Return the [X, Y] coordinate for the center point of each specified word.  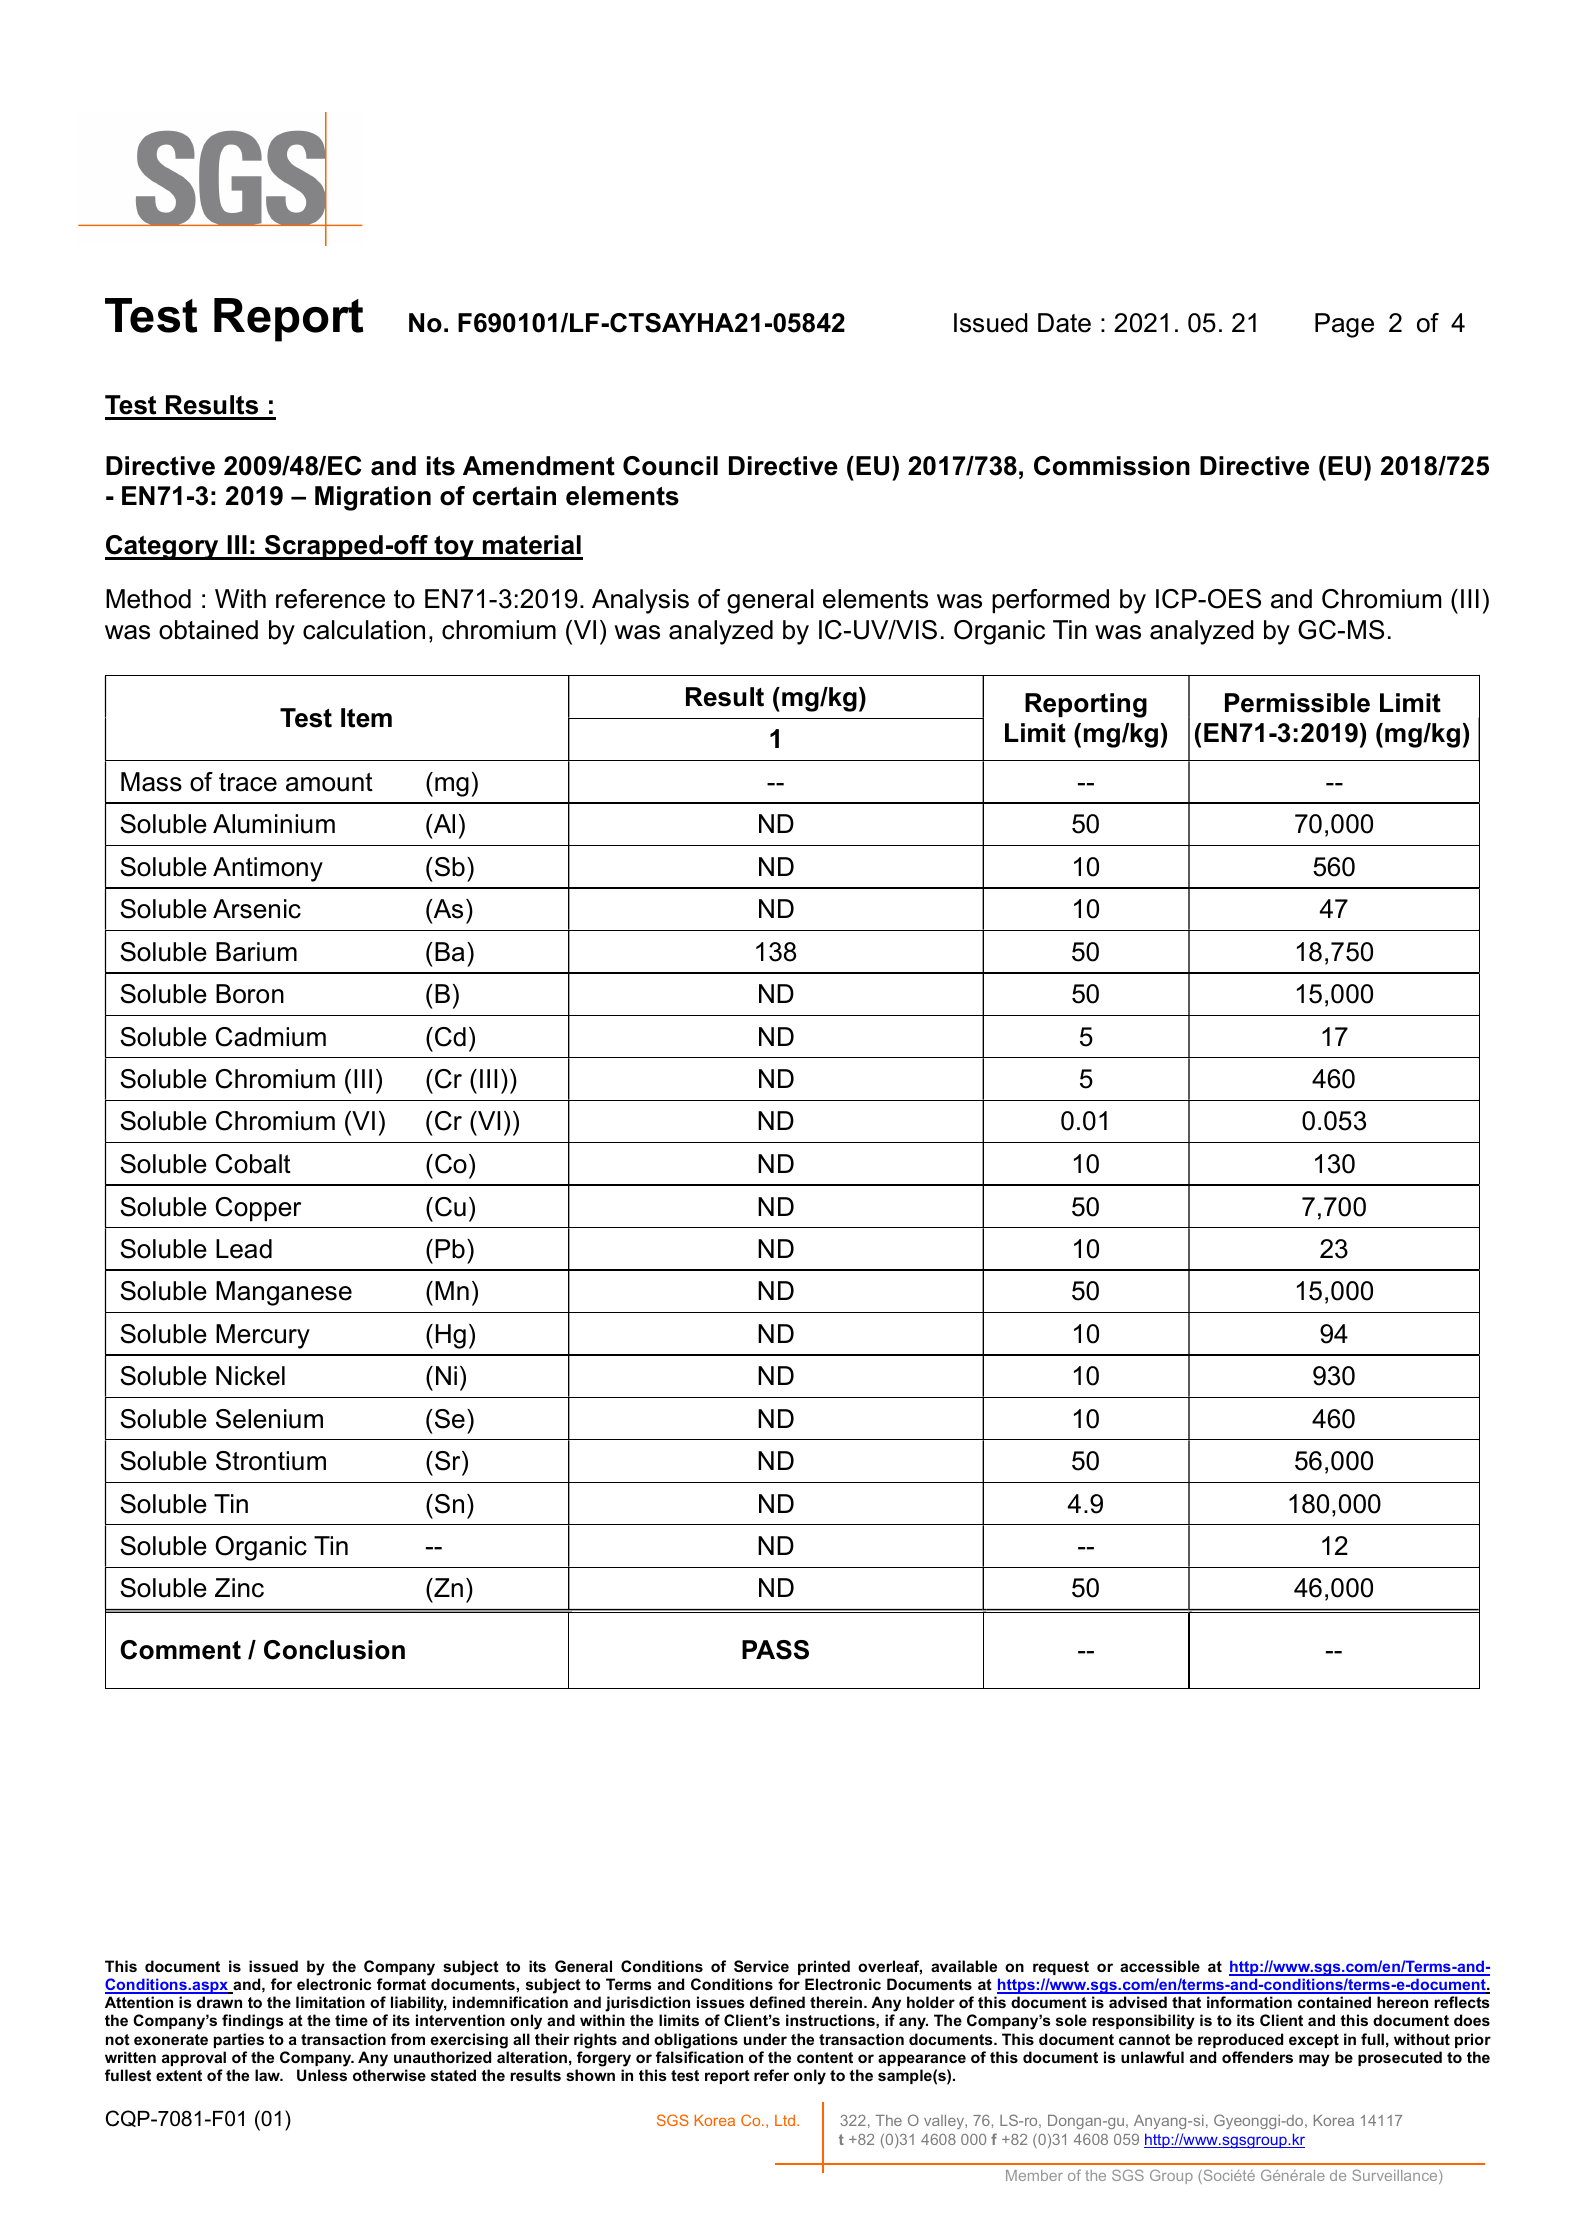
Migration [373, 498]
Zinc [239, 1588]
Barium [256, 952]
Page [1344, 325]
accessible [1160, 1966]
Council [670, 466]
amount [329, 782]
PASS [775, 1650]
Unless [322, 2075]
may [1314, 2060]
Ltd [785, 2120]
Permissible [1297, 703]
